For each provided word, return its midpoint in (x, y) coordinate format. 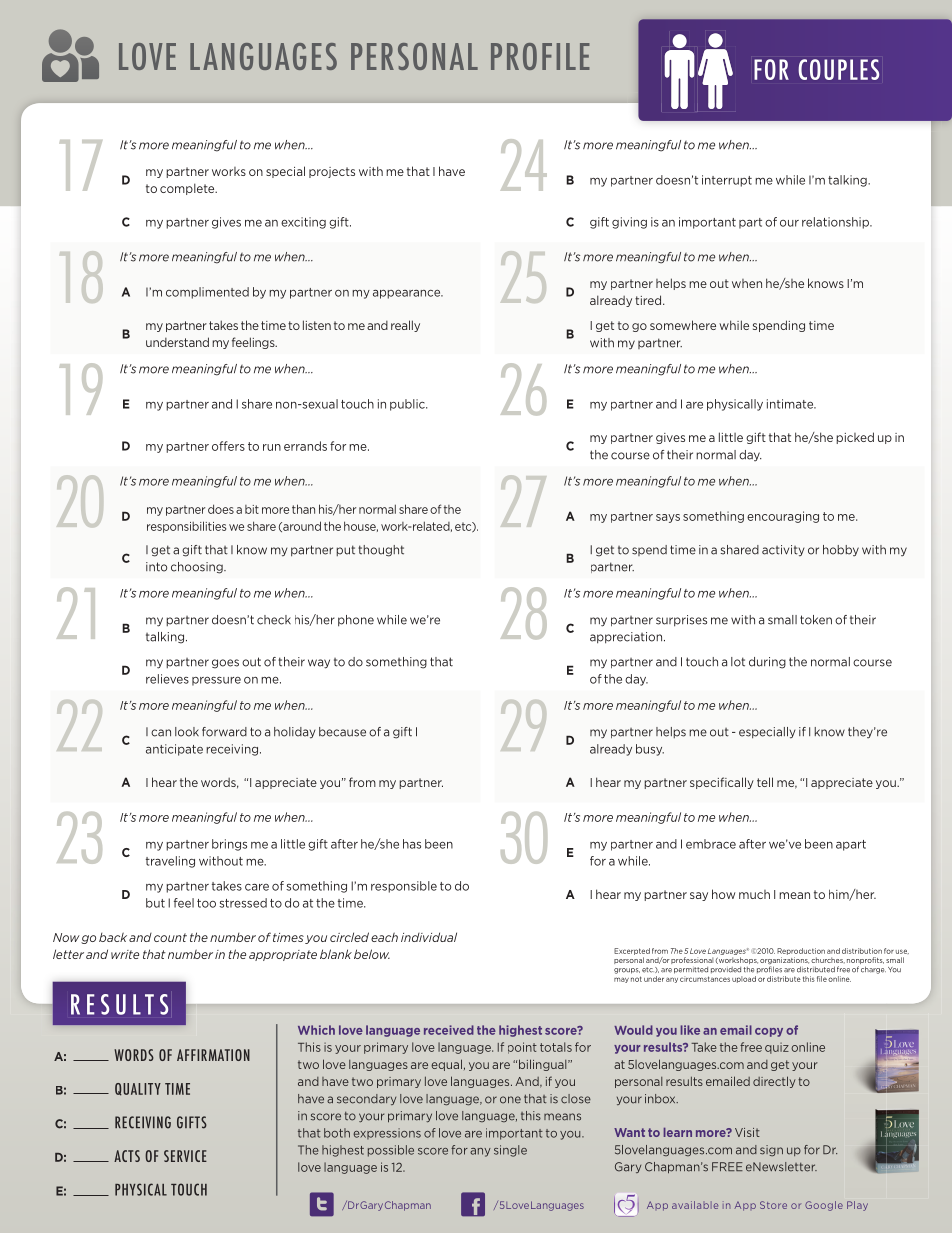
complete (188, 189)
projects (332, 172)
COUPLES (839, 69)
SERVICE (185, 1156)
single (510, 1151)
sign (771, 1150)
